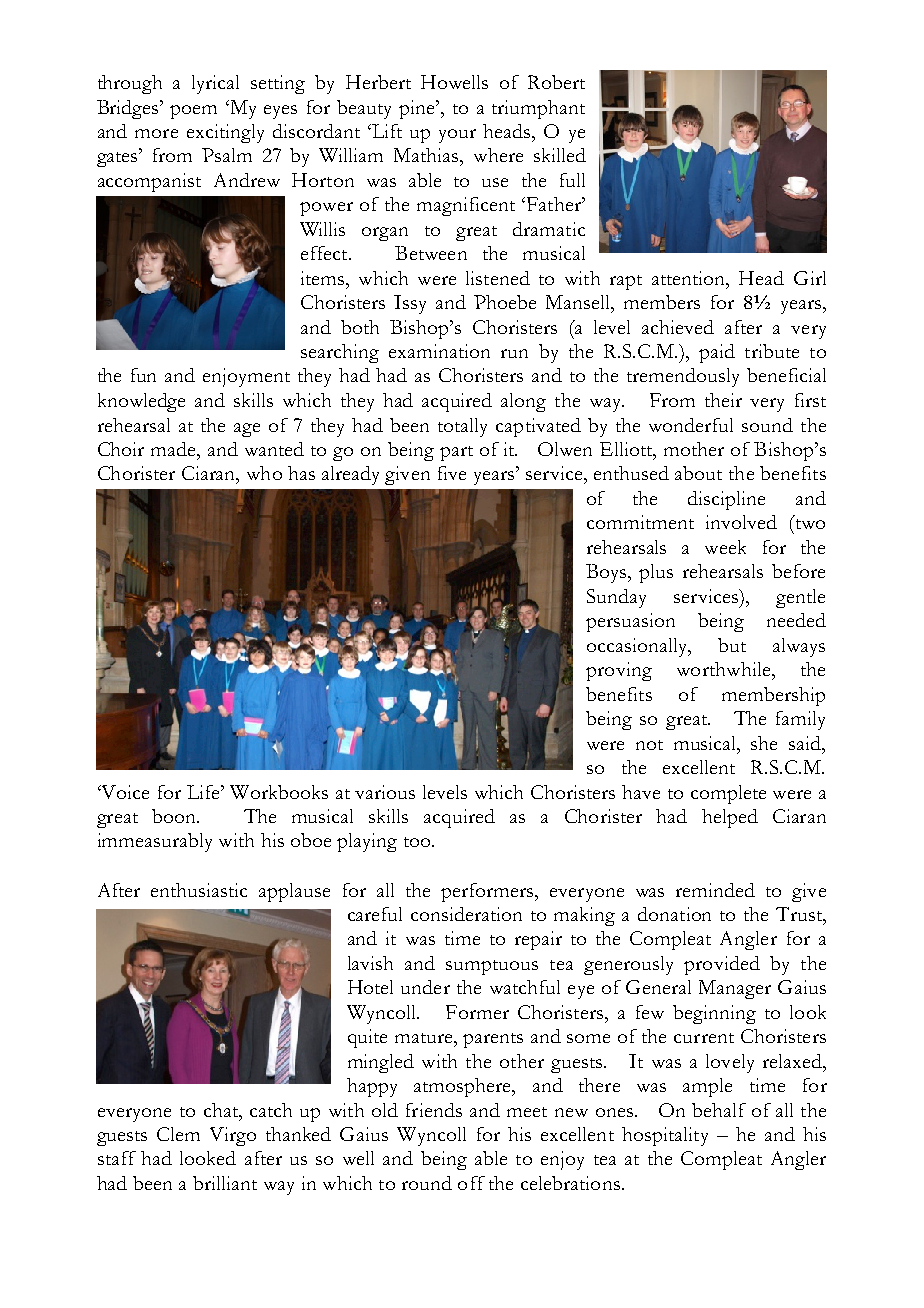 This screenshot has width=924, height=1308. I want to click on skilled, so click(560, 155).
